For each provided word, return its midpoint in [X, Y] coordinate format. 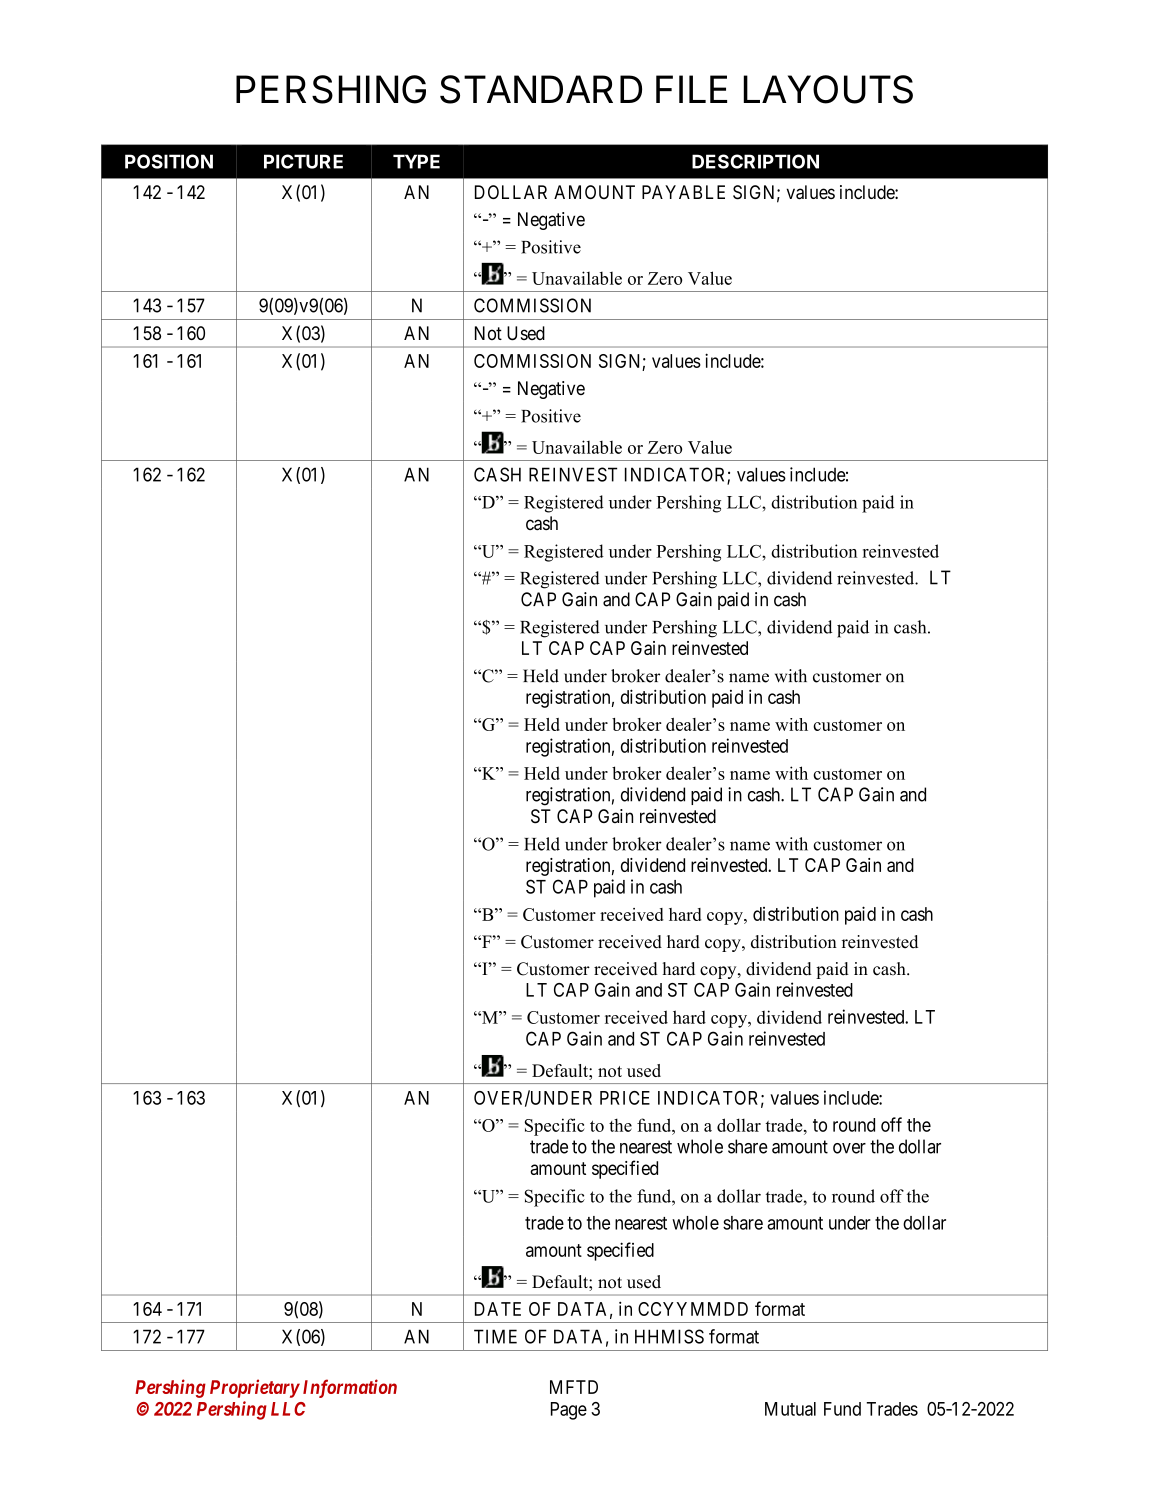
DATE [498, 1309]
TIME [495, 1336]
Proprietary [255, 1388]
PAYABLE [683, 192]
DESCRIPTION [755, 161]
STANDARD [541, 89]
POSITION [169, 161]
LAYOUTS [828, 89]
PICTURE [303, 161]
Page [569, 1411]
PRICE [625, 1098]
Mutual [790, 1409]
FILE [691, 89]
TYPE [416, 161]
